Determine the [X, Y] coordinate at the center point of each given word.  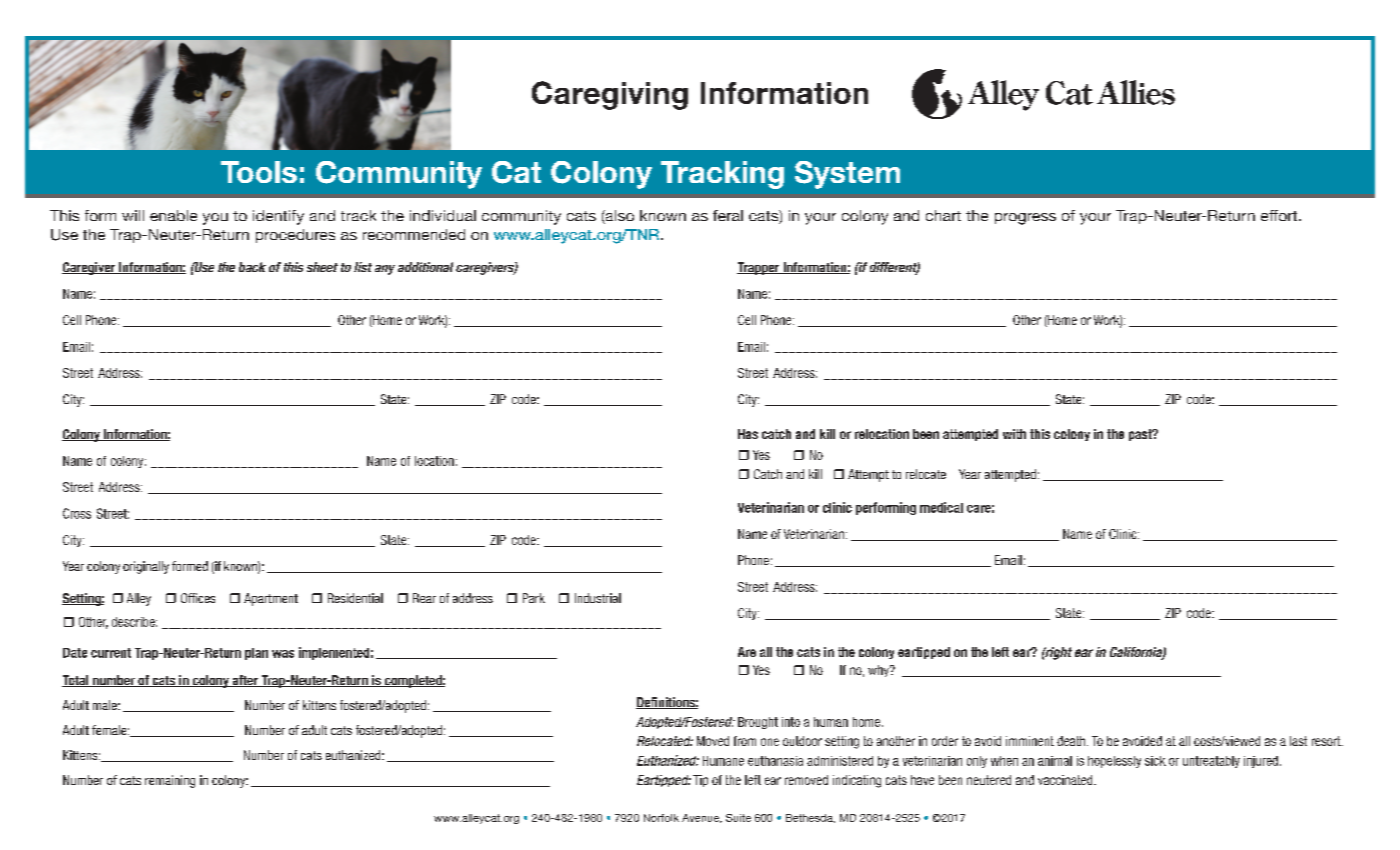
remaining [170, 781]
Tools [259, 172]
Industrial [598, 598]
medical [941, 507]
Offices [198, 598]
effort [1280, 215]
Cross [77, 513]
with [1014, 434]
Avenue [702, 818]
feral [728, 215]
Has [748, 434]
